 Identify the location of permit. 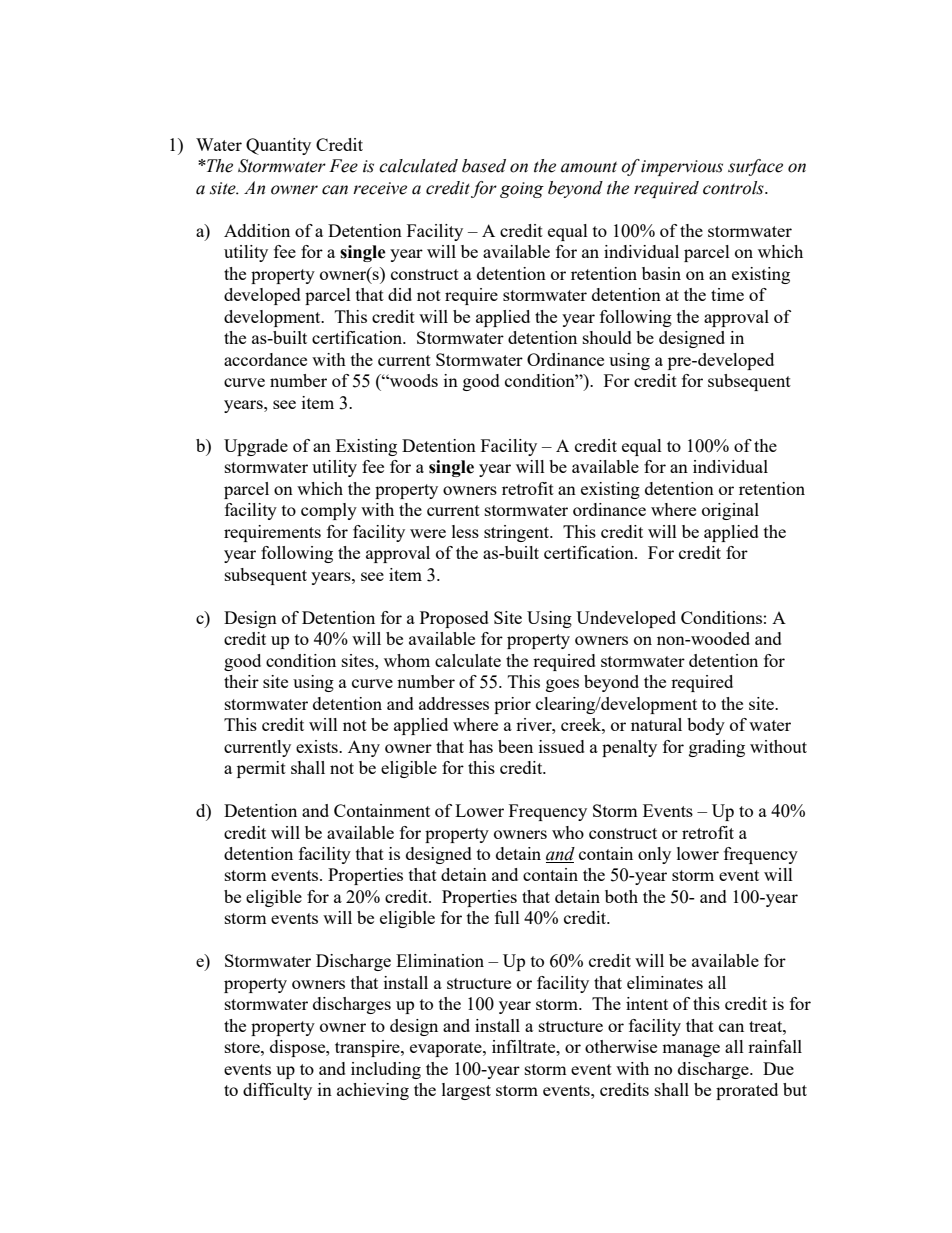
(261, 769).
